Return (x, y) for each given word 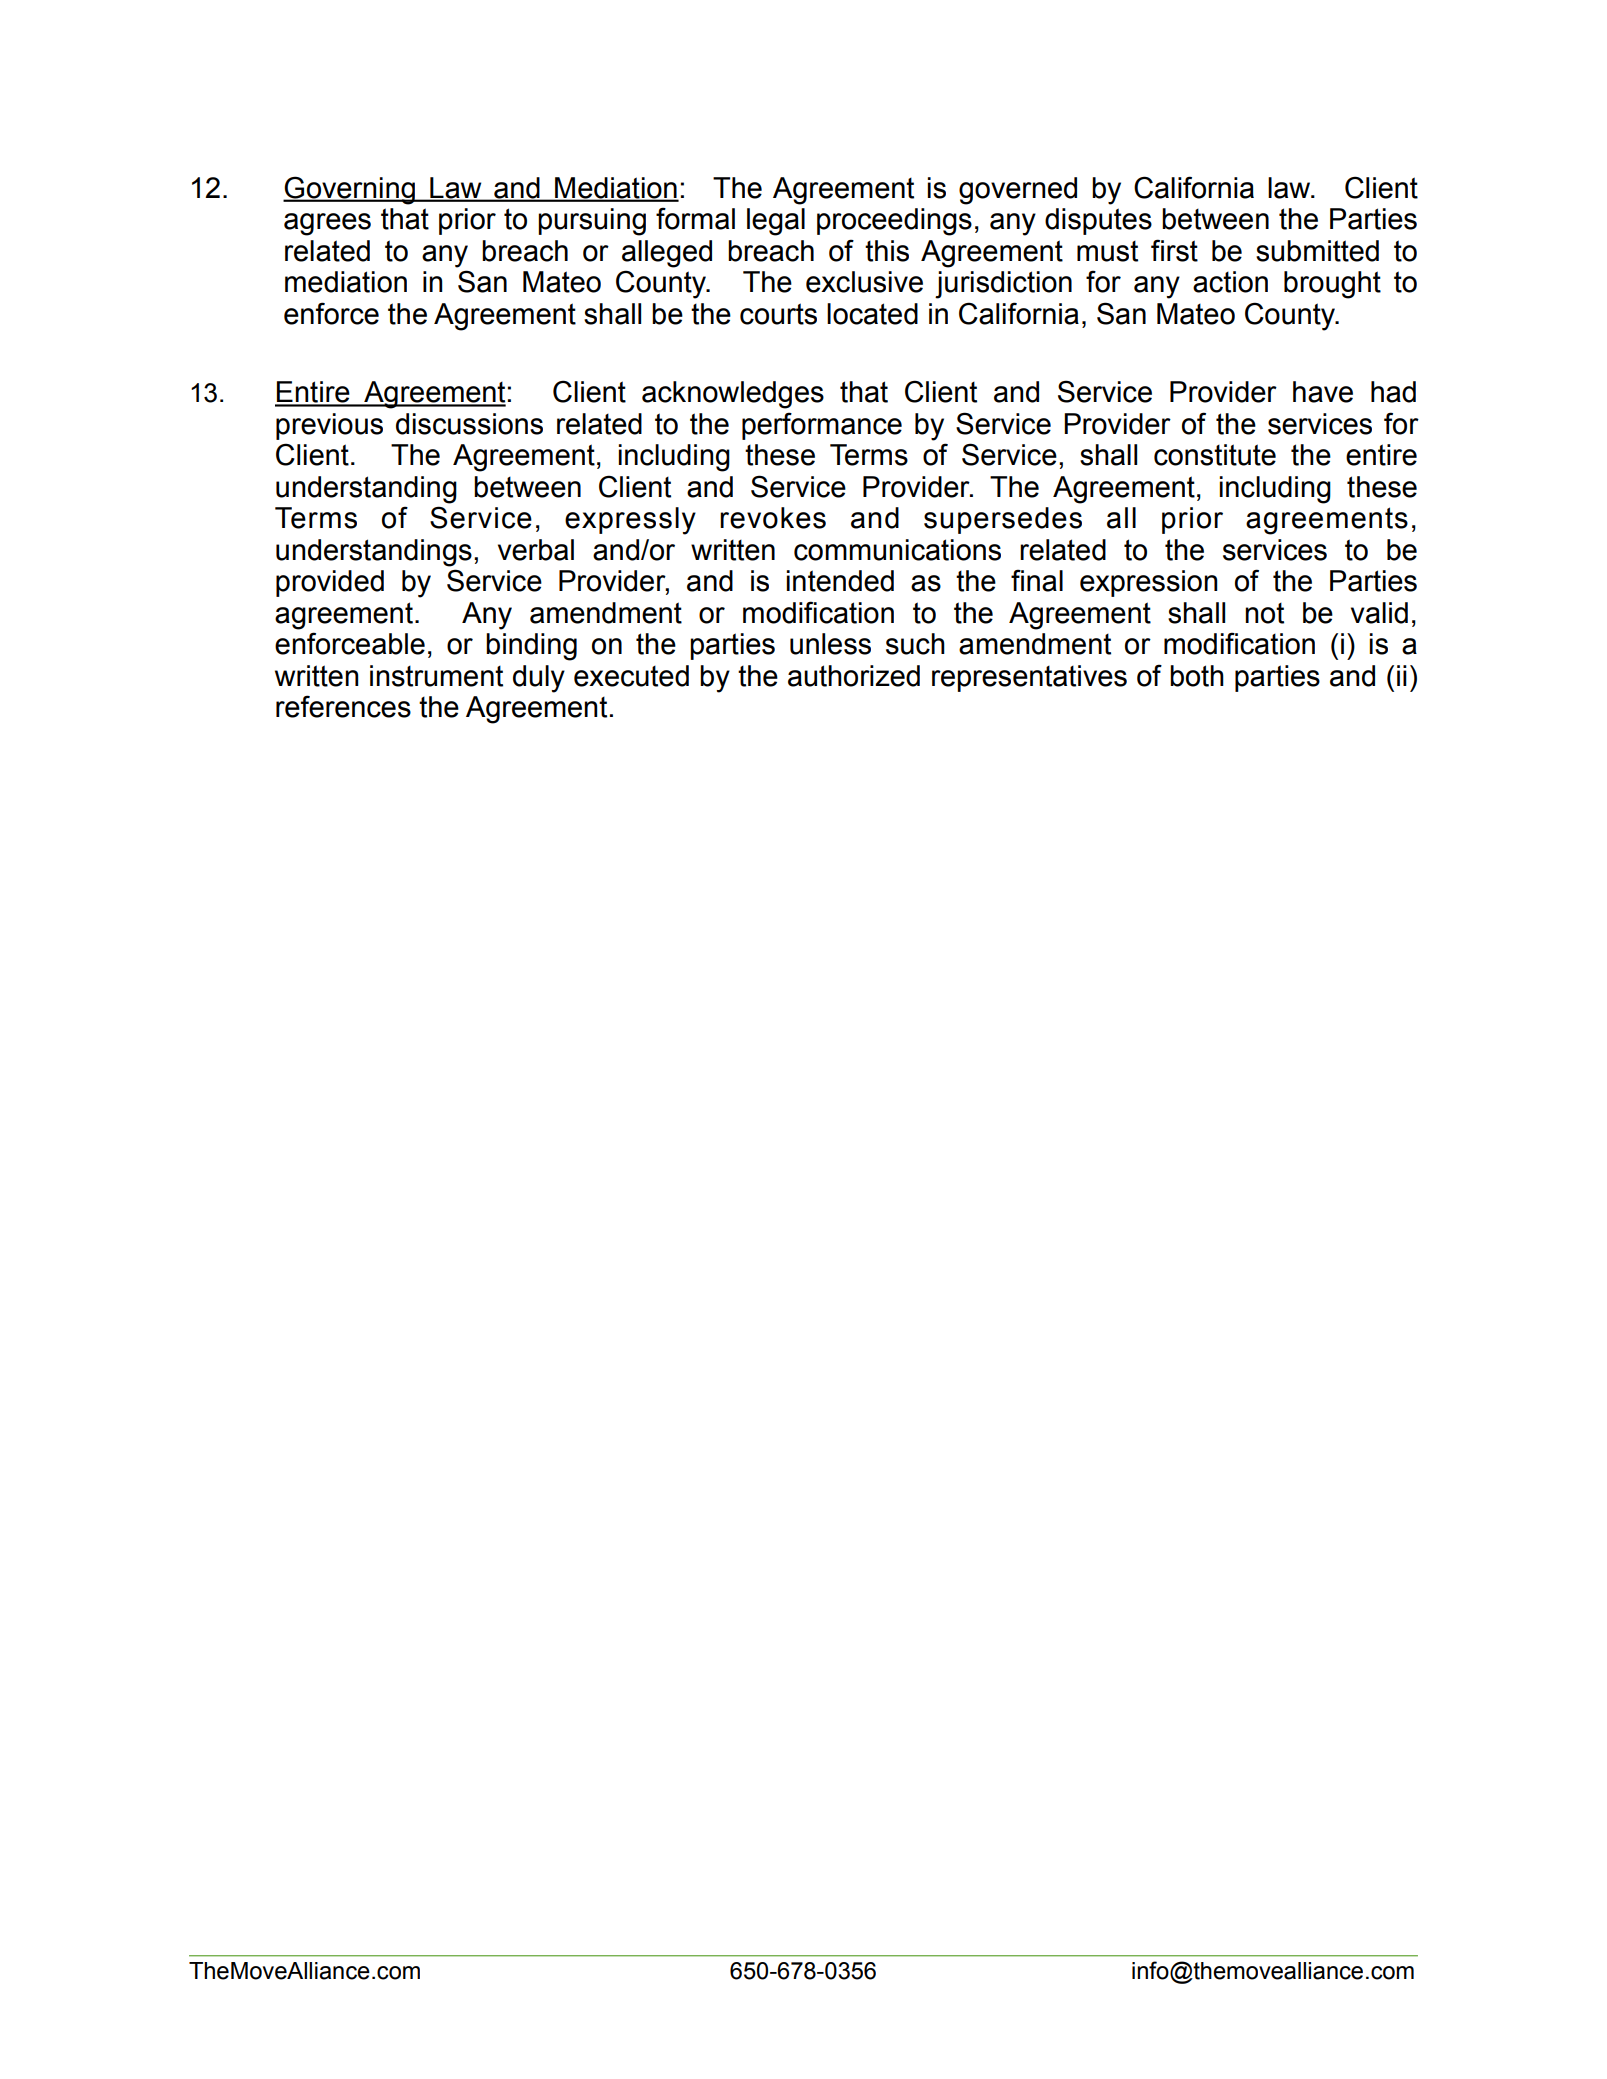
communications (897, 550)
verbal (536, 550)
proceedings (894, 222)
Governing (350, 190)
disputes (1098, 221)
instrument (436, 676)
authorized (854, 676)
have (1323, 392)
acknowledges (733, 395)
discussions (469, 424)
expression (1149, 583)
